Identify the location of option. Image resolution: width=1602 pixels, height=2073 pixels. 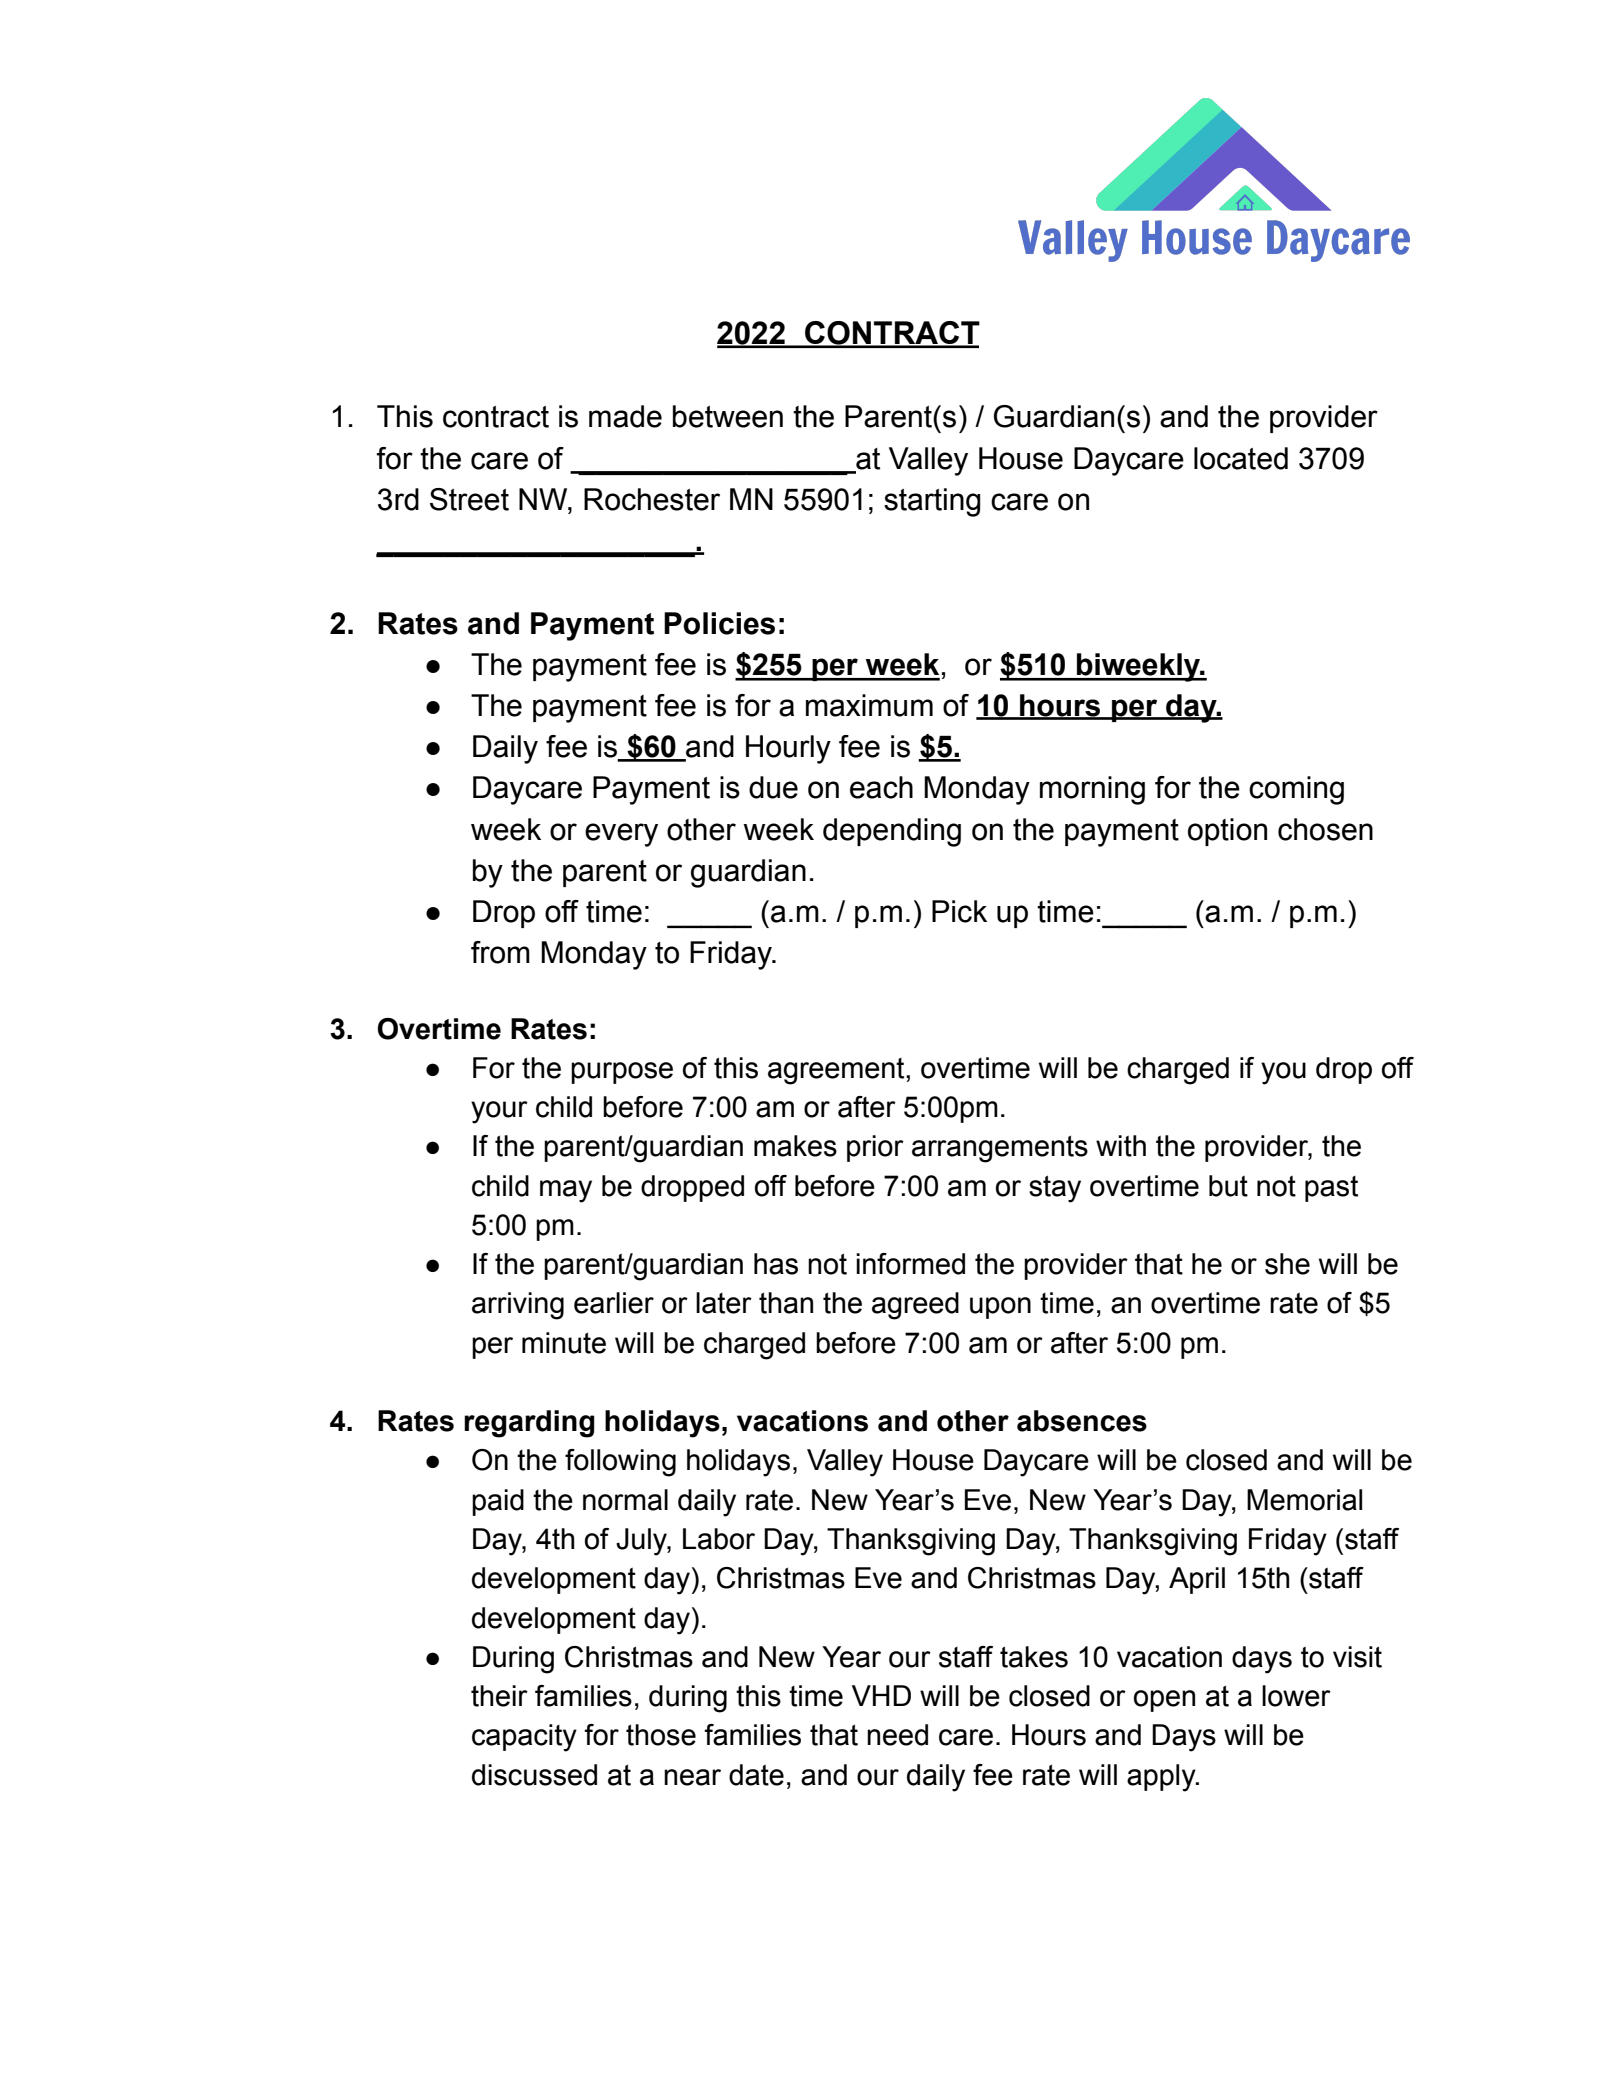
(1227, 832).
